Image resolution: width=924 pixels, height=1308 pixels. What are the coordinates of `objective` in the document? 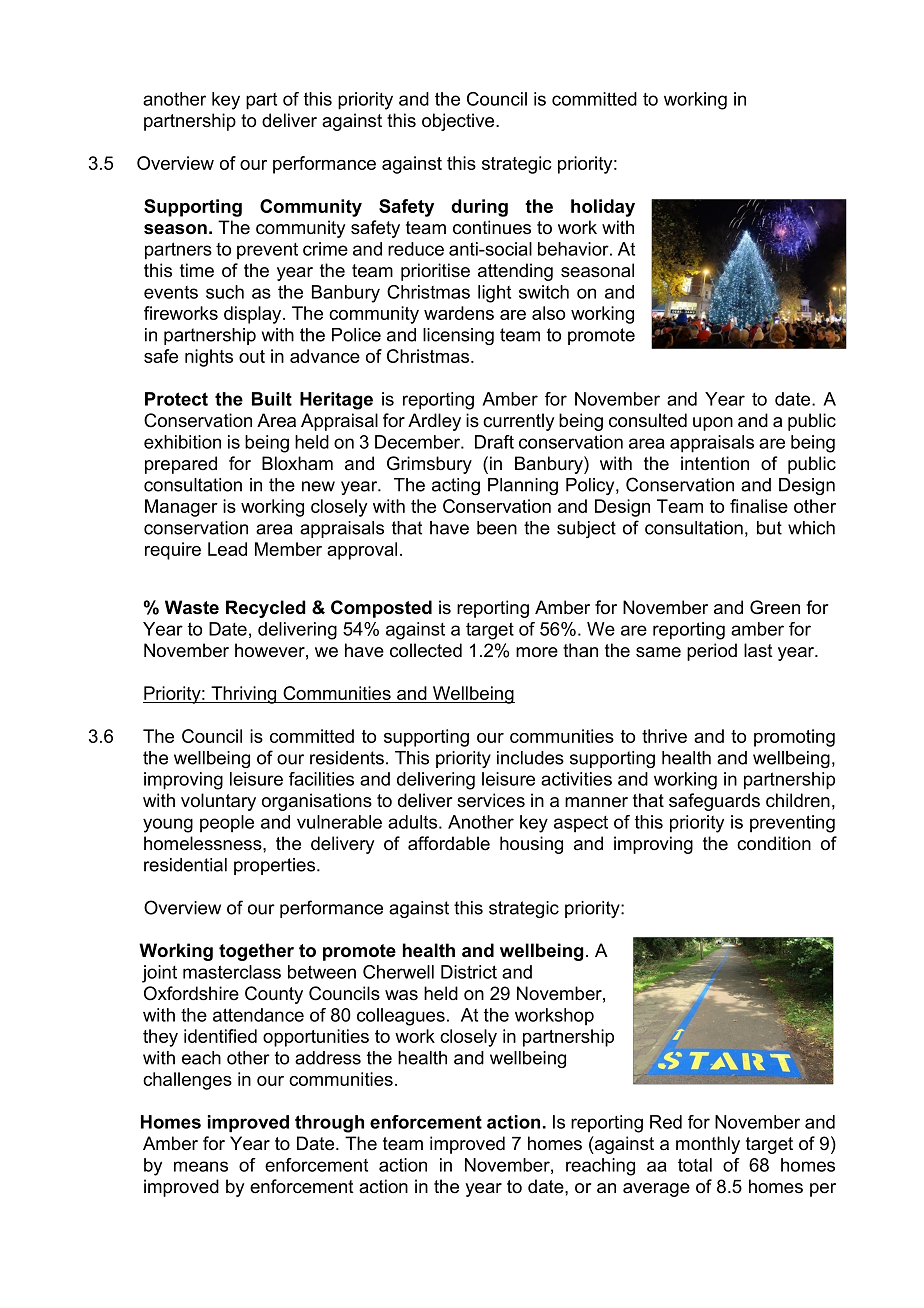 It's located at (459, 122).
